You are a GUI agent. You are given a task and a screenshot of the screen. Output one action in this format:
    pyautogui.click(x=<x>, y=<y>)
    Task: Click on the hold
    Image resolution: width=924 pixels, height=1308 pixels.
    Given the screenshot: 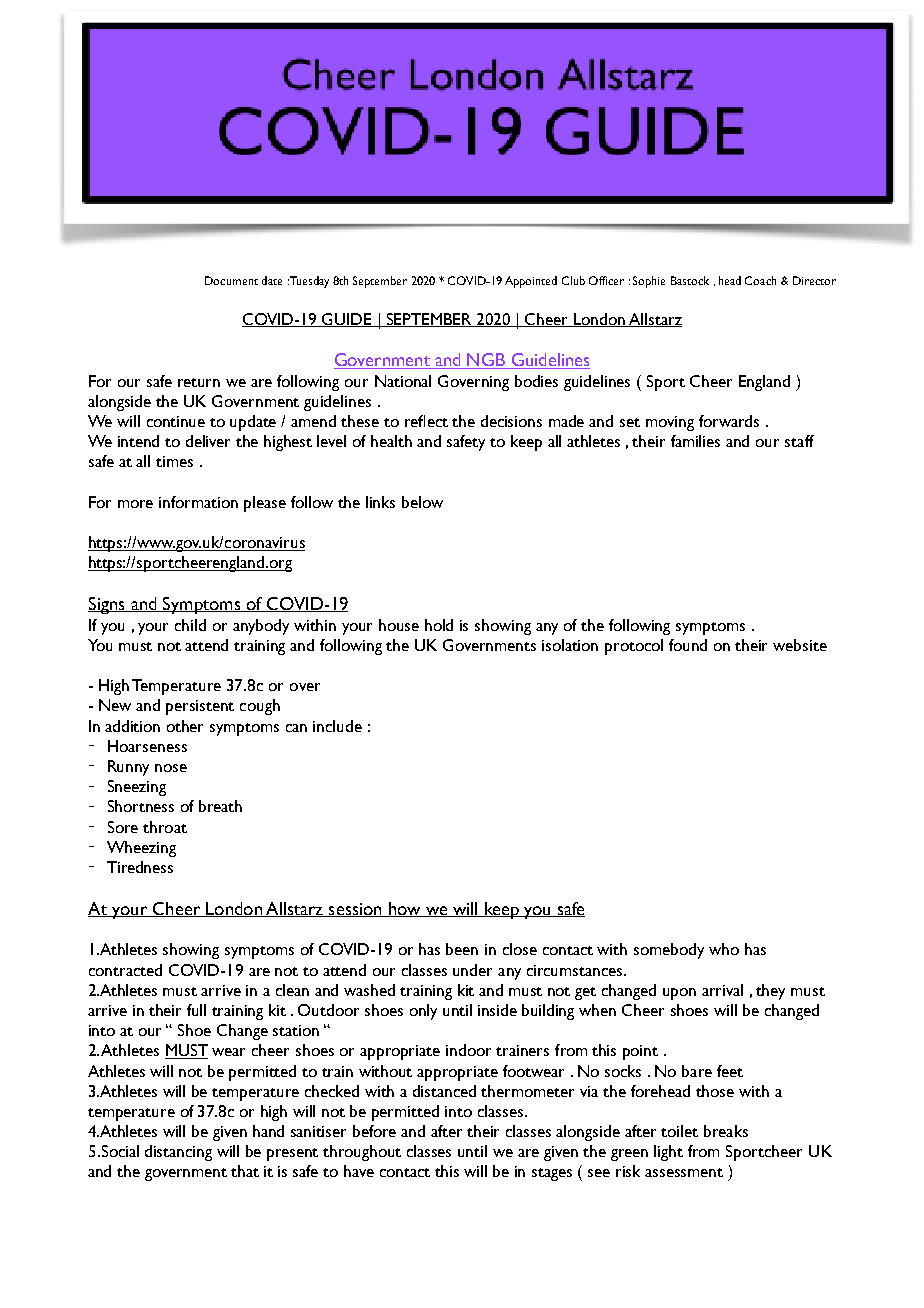 What is the action you would take?
    pyautogui.click(x=439, y=625)
